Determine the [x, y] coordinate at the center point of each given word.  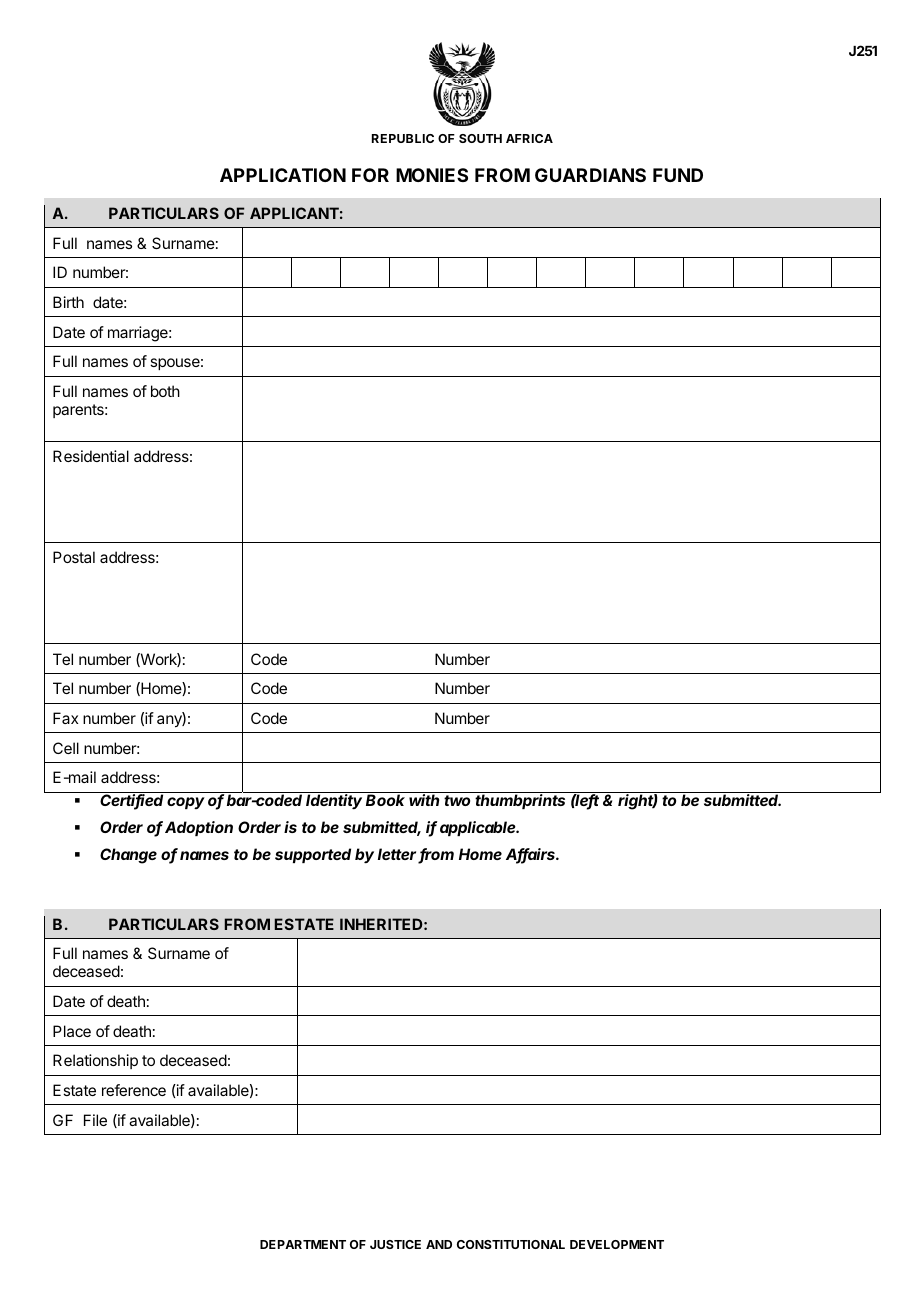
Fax [65, 718]
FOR [370, 175]
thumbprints [520, 801]
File [95, 1120]
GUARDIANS [590, 175]
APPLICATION [283, 175]
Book [385, 800]
